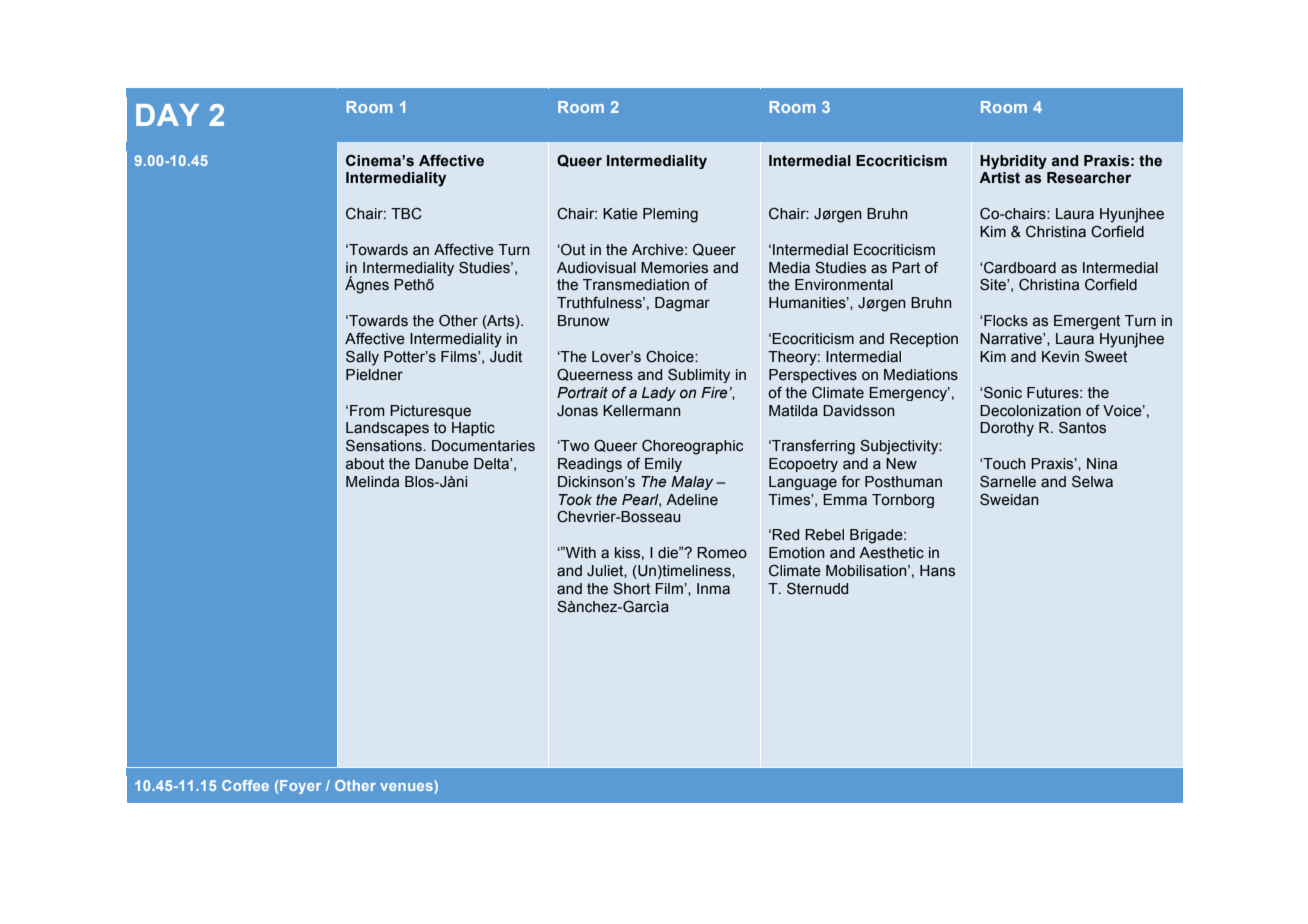  I want to click on Flocks, so click(1006, 321).
